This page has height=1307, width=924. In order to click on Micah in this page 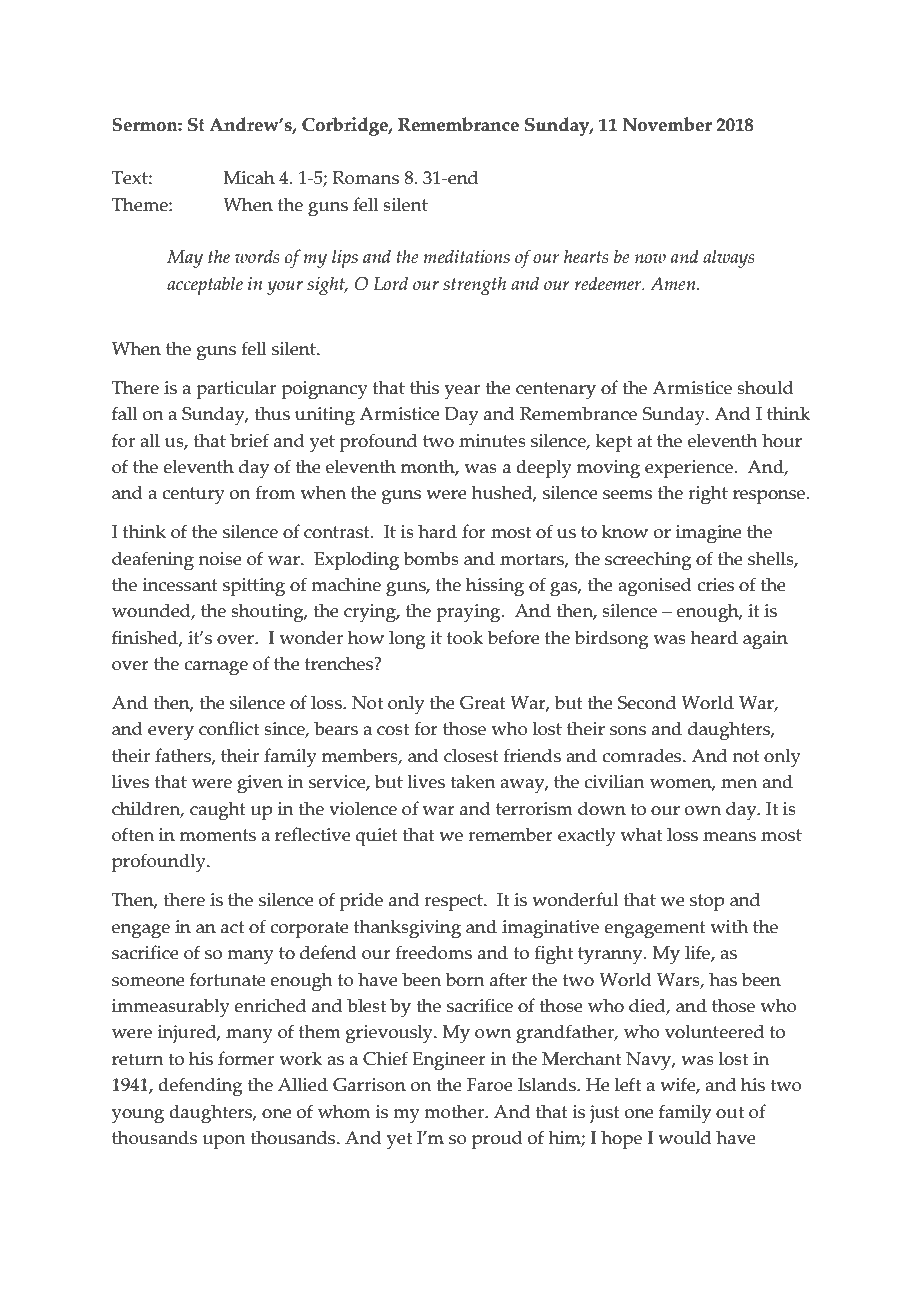, I will do `click(249, 177)`.
